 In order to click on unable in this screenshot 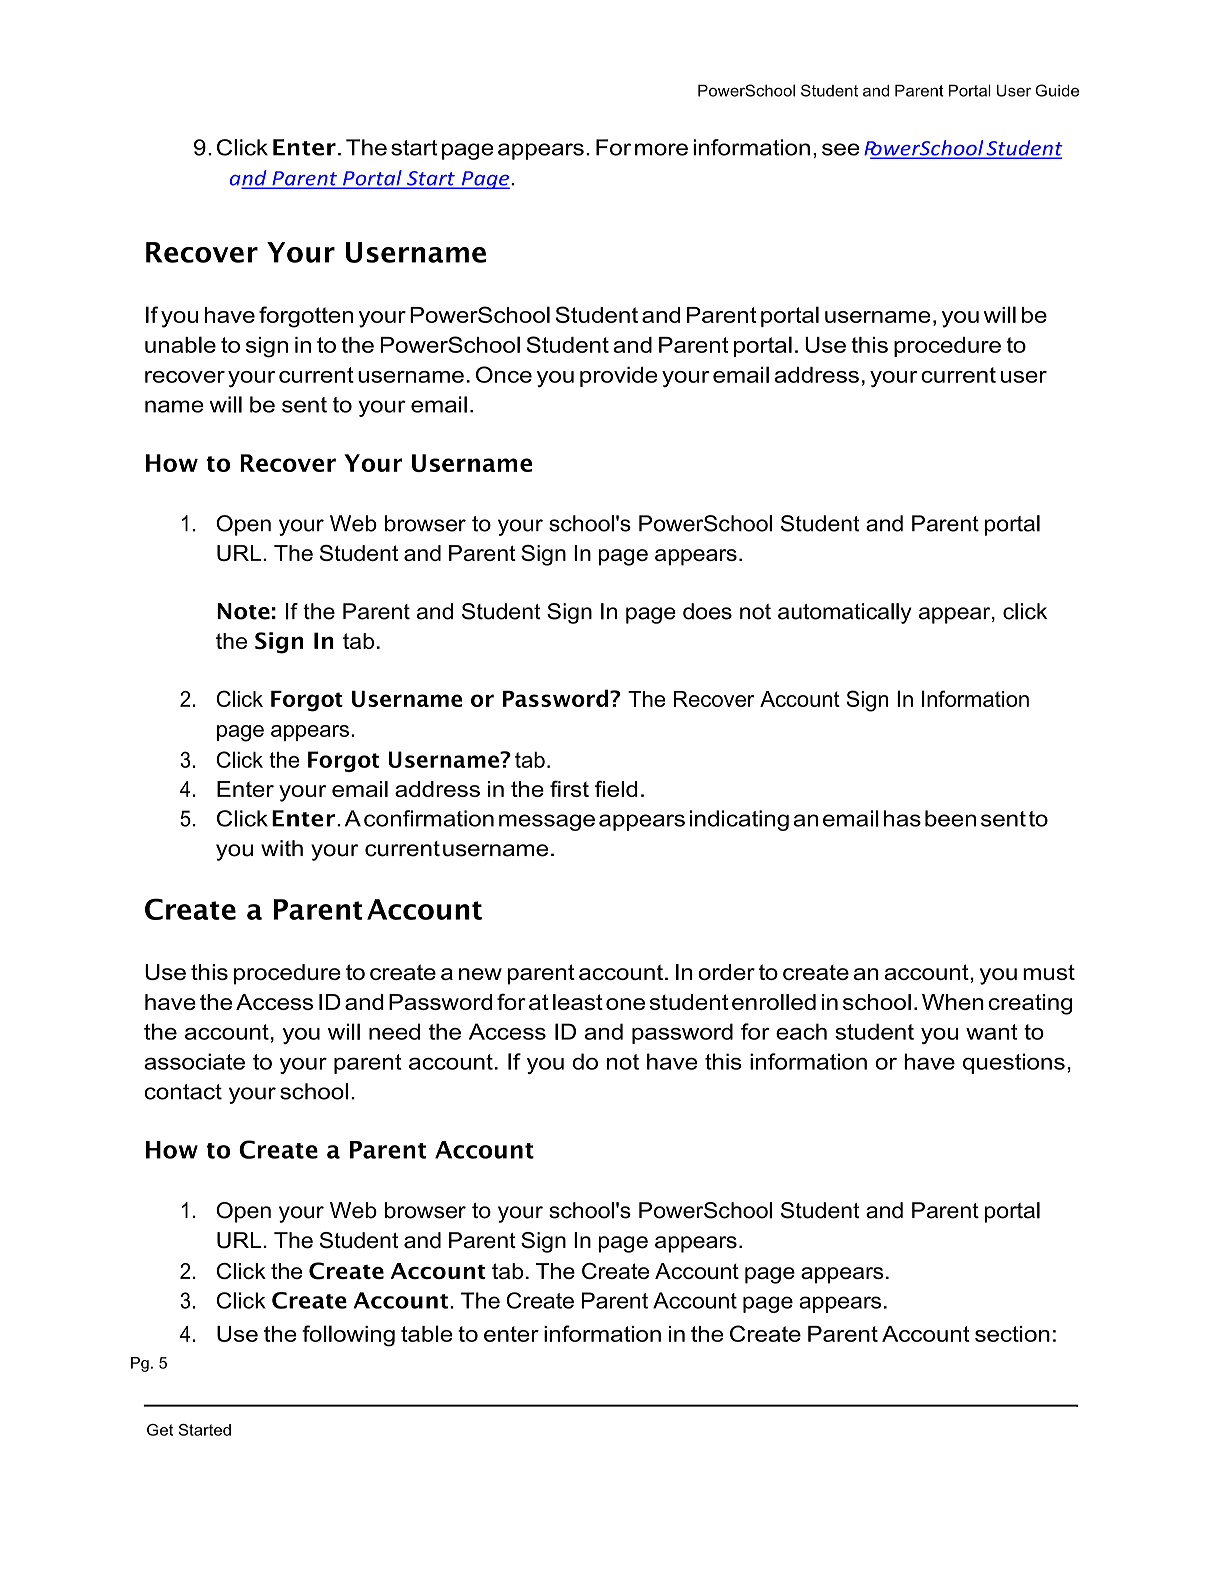, I will do `click(180, 344)`.
